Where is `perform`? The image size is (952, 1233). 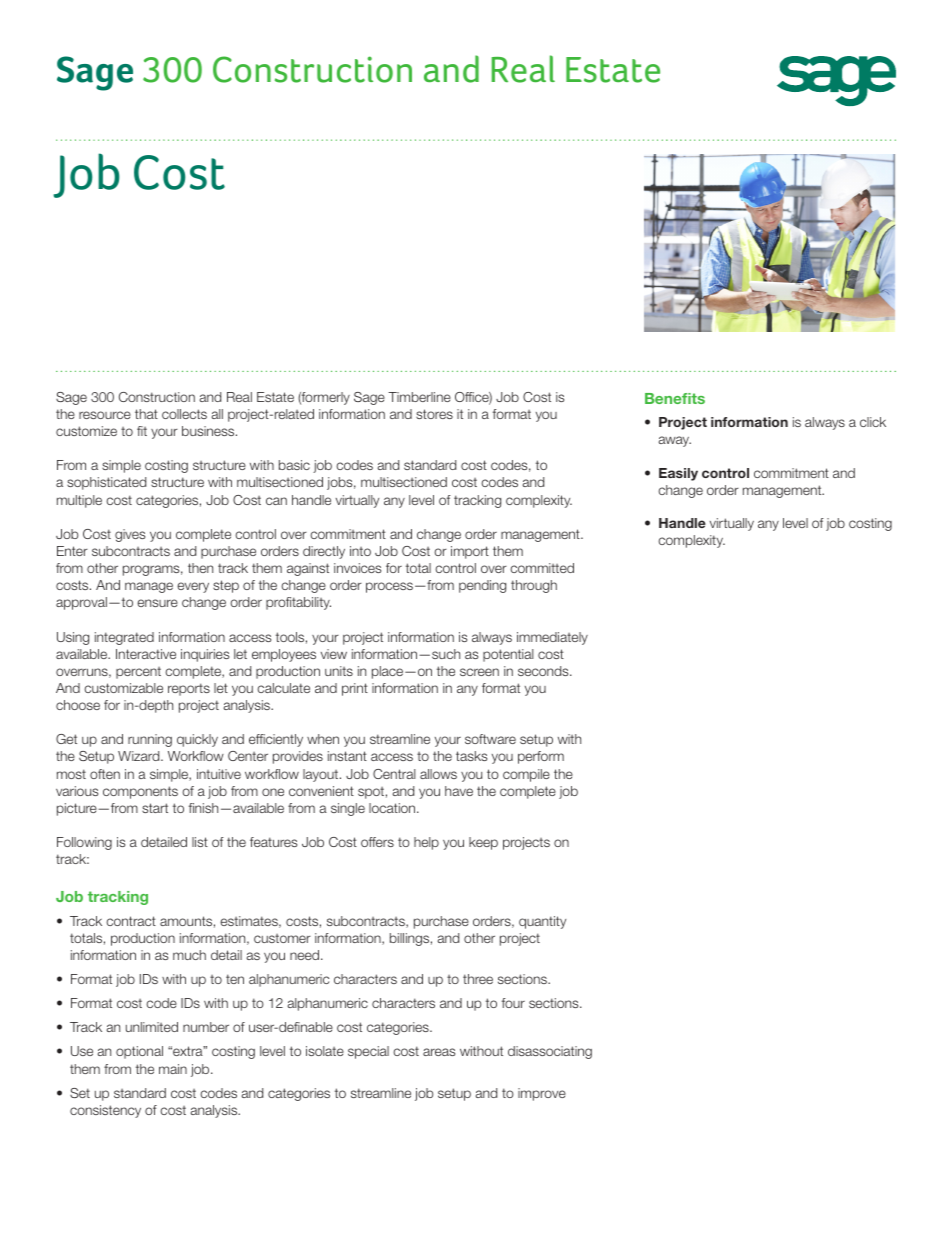
perform is located at coordinates (541, 757).
